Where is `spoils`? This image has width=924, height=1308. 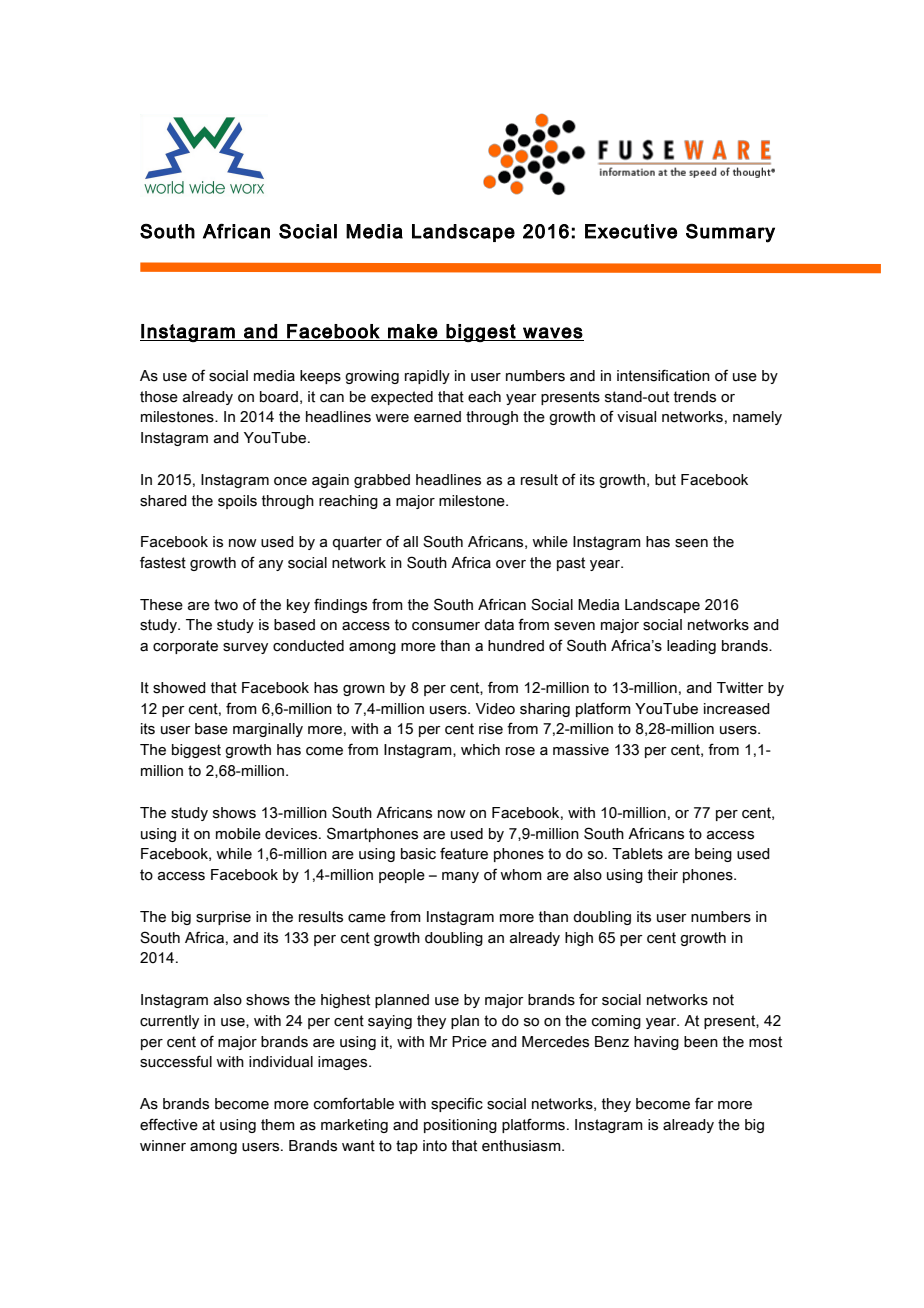 spoils is located at coordinates (237, 502).
